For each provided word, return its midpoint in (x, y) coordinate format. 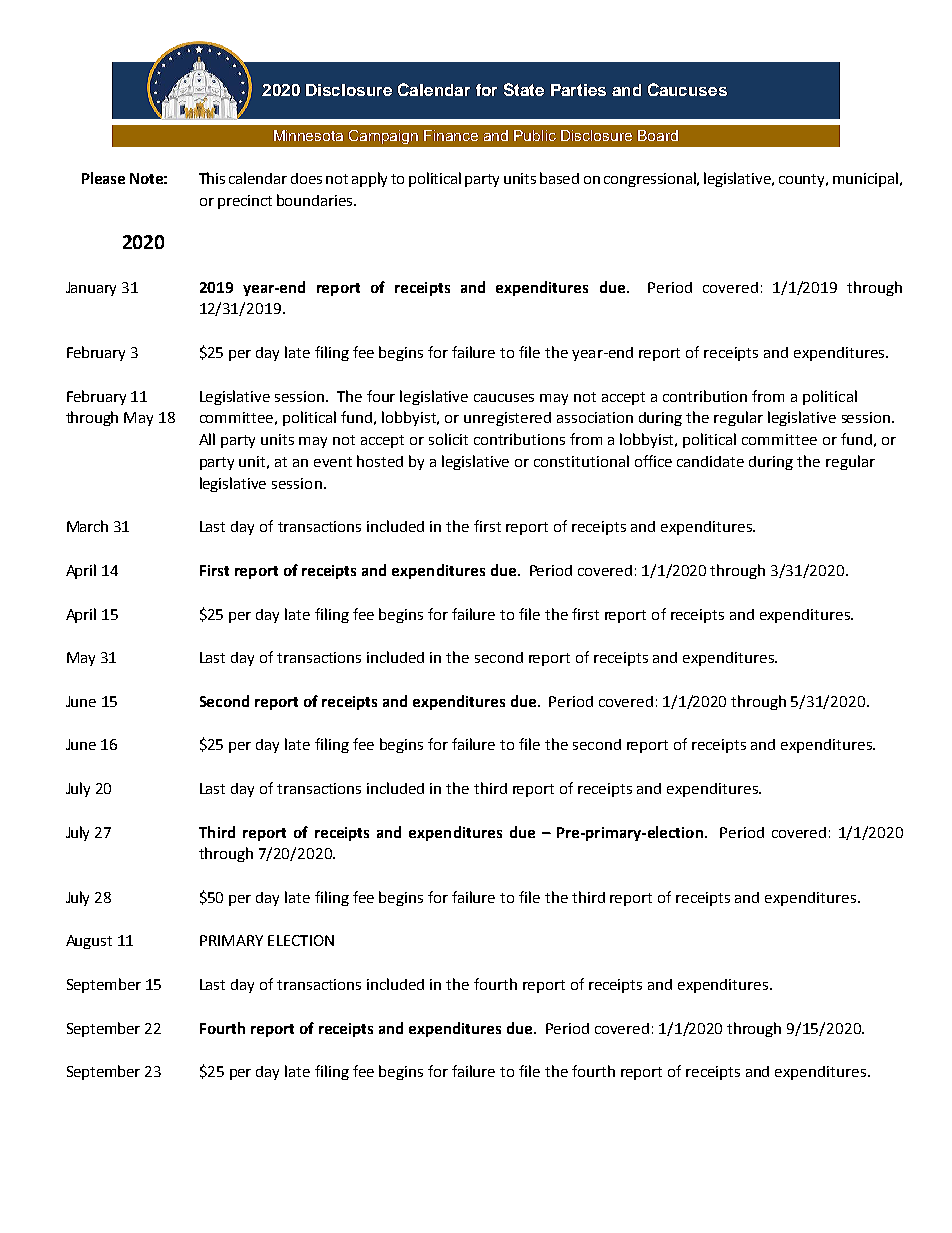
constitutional (581, 461)
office (653, 461)
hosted (380, 461)
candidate (710, 461)
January (91, 289)
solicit (448, 439)
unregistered (507, 419)
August (89, 942)
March (87, 526)
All (207, 439)
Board (658, 135)
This (212, 178)
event (333, 462)
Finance (451, 135)
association (595, 417)
